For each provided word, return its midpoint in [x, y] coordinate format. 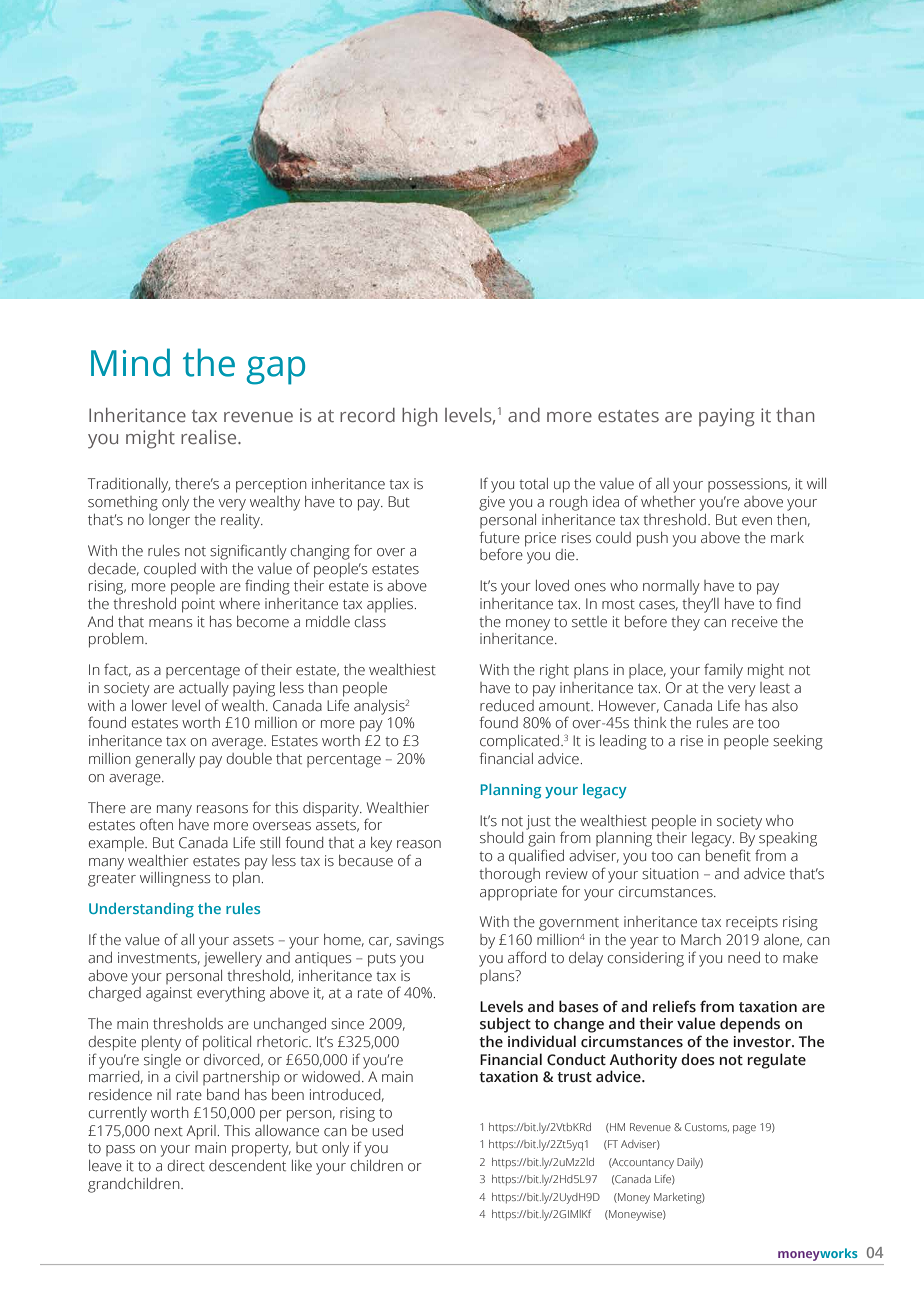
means [170, 623]
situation [670, 873]
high [419, 417]
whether [668, 502]
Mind [130, 362]
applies [391, 605]
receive [755, 622]
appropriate [518, 893]
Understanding [141, 910]
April [201, 1132]
